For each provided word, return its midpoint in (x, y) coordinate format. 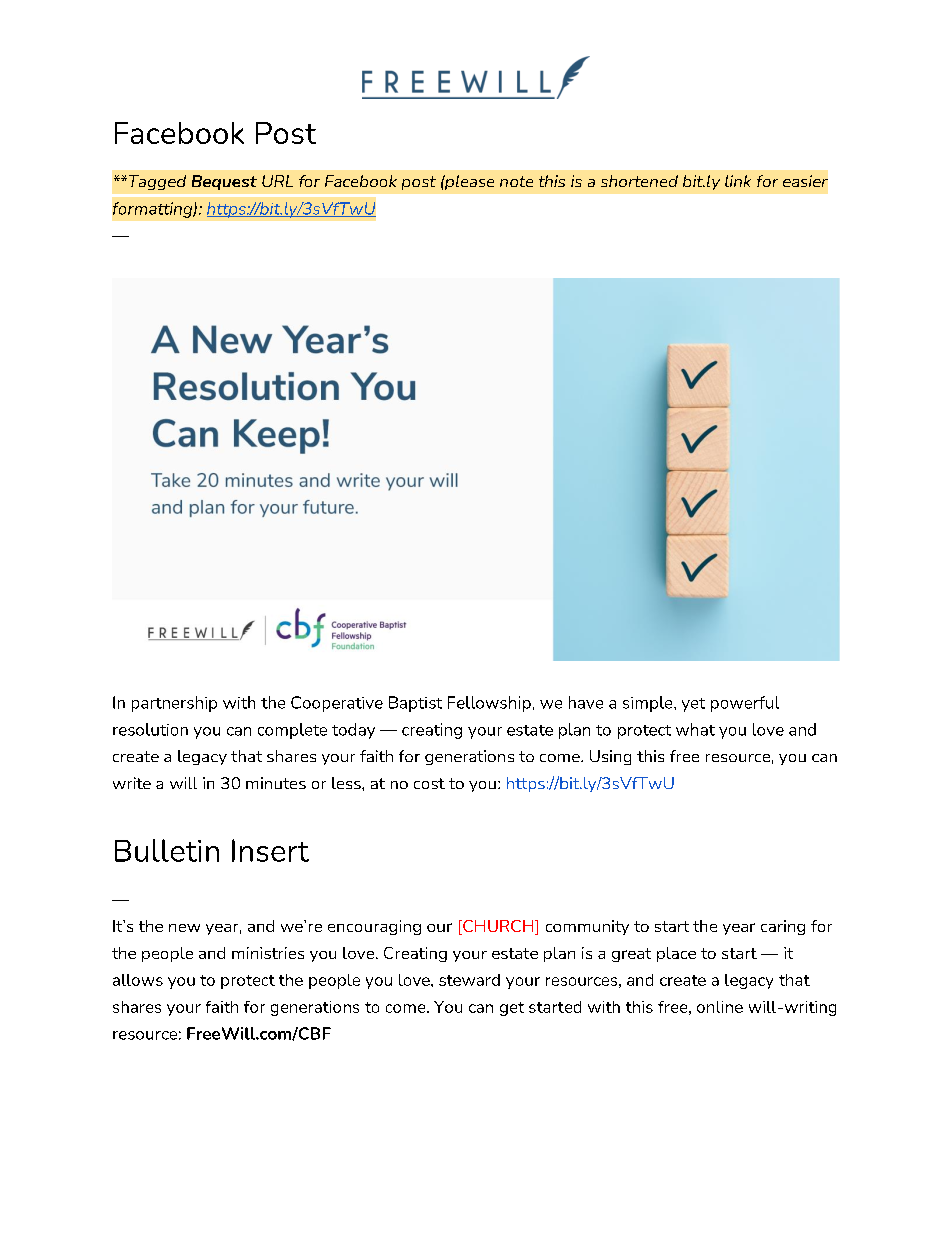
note (516, 181)
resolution (150, 729)
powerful (745, 704)
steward (469, 980)
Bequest (224, 182)
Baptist (415, 704)
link (738, 181)
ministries (268, 953)
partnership (174, 704)
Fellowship (489, 704)
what (695, 729)
